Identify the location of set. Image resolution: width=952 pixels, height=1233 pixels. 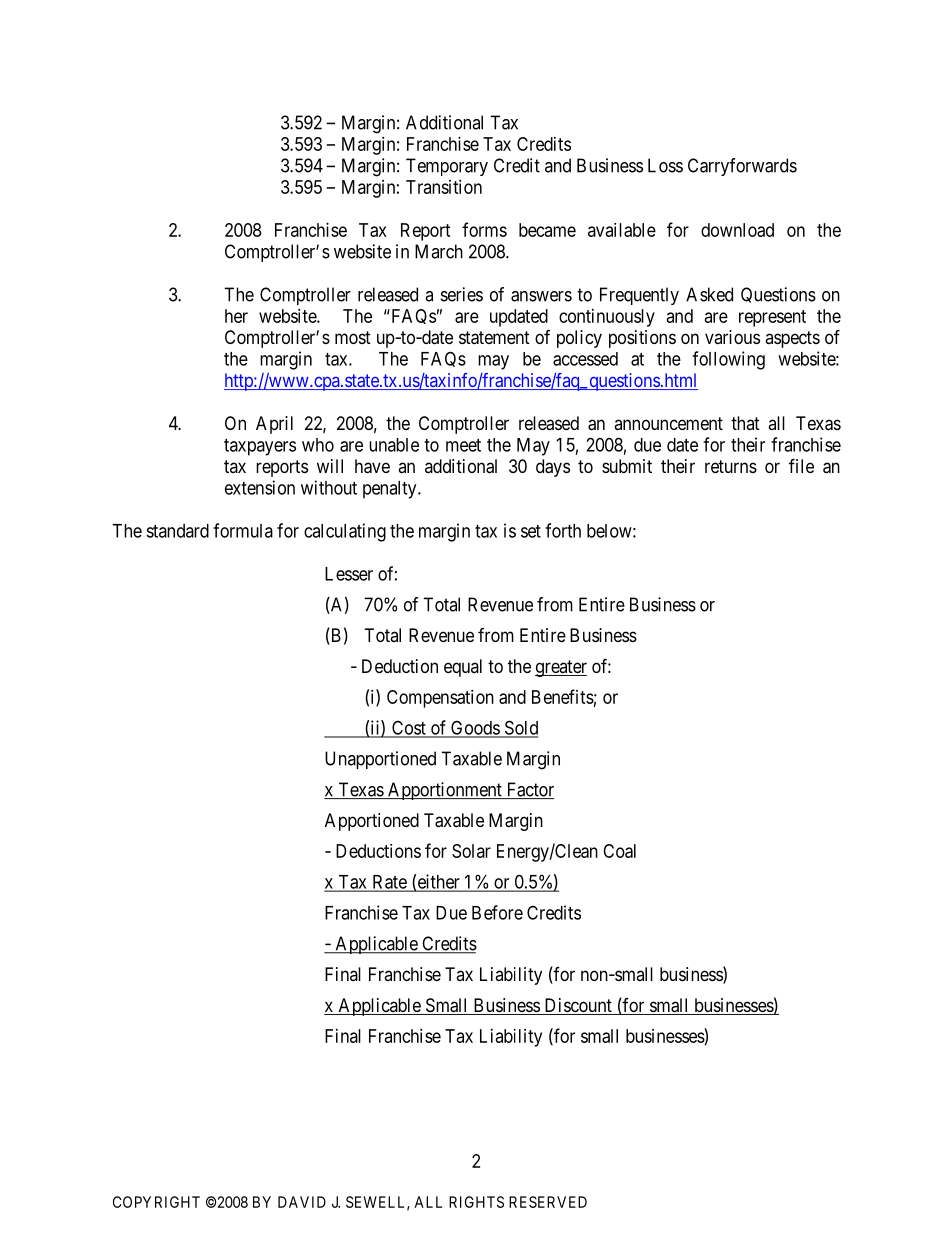
(531, 531).
